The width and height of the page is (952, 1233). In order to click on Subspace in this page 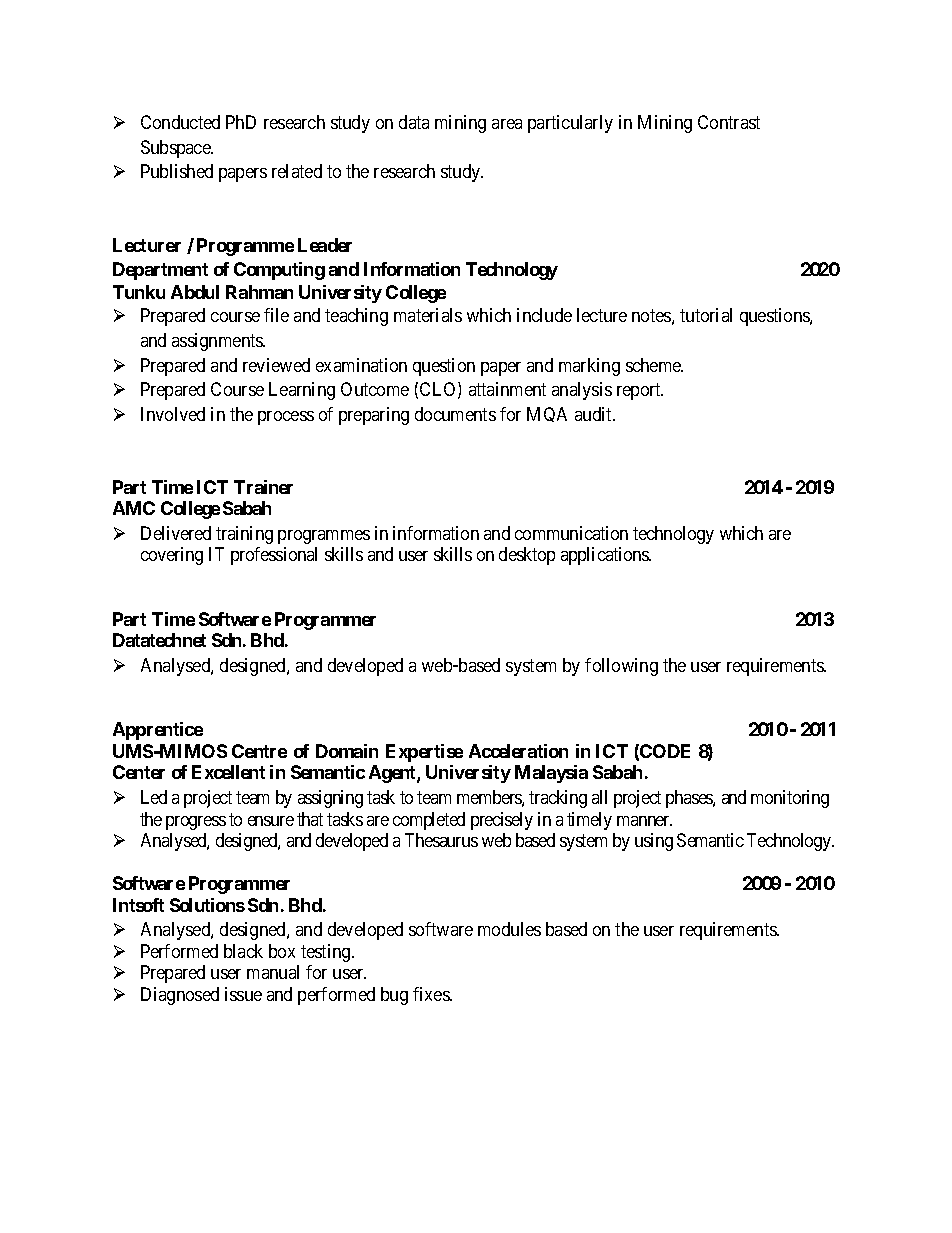, I will do `click(177, 149)`.
